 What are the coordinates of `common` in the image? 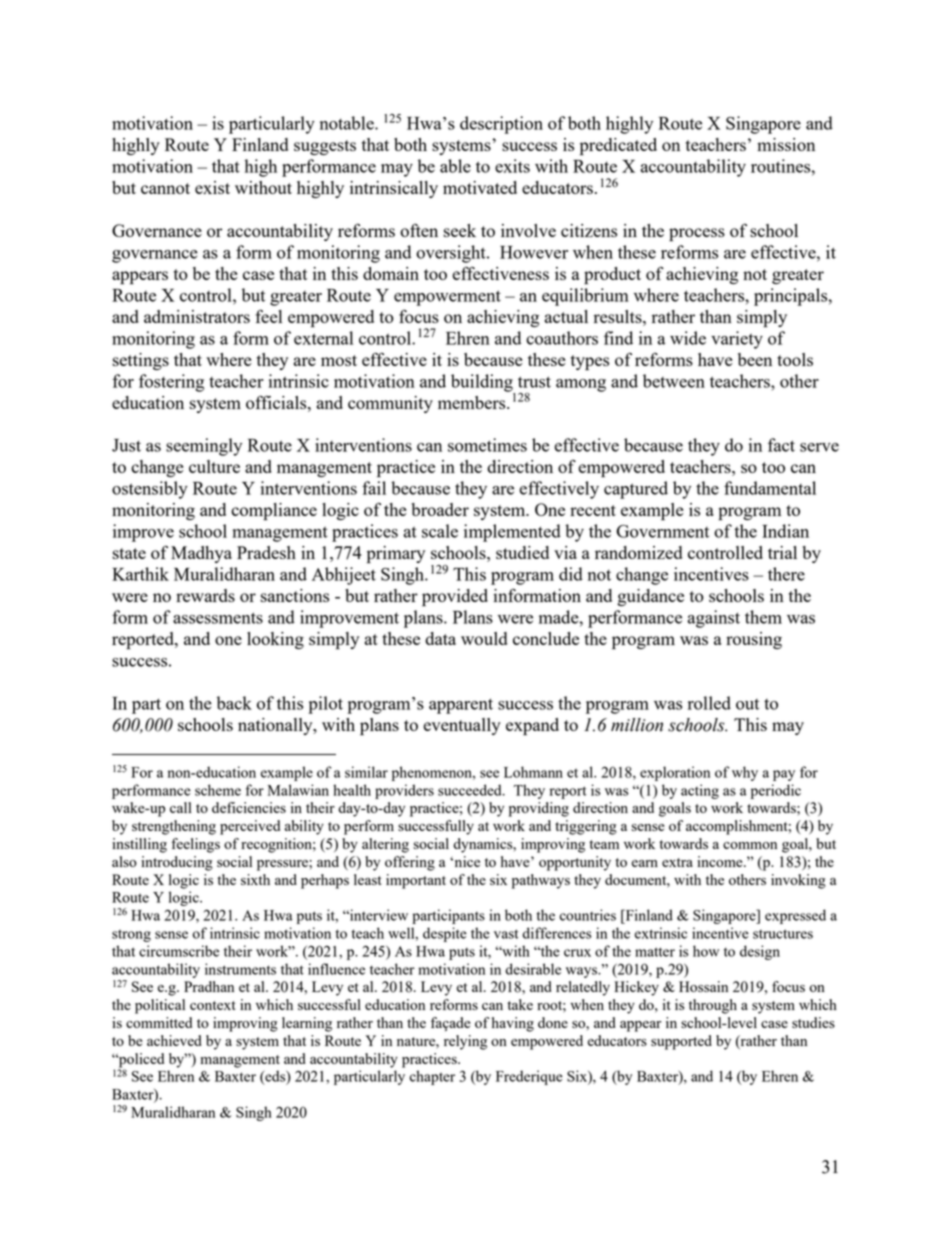 It's located at (750, 845).
